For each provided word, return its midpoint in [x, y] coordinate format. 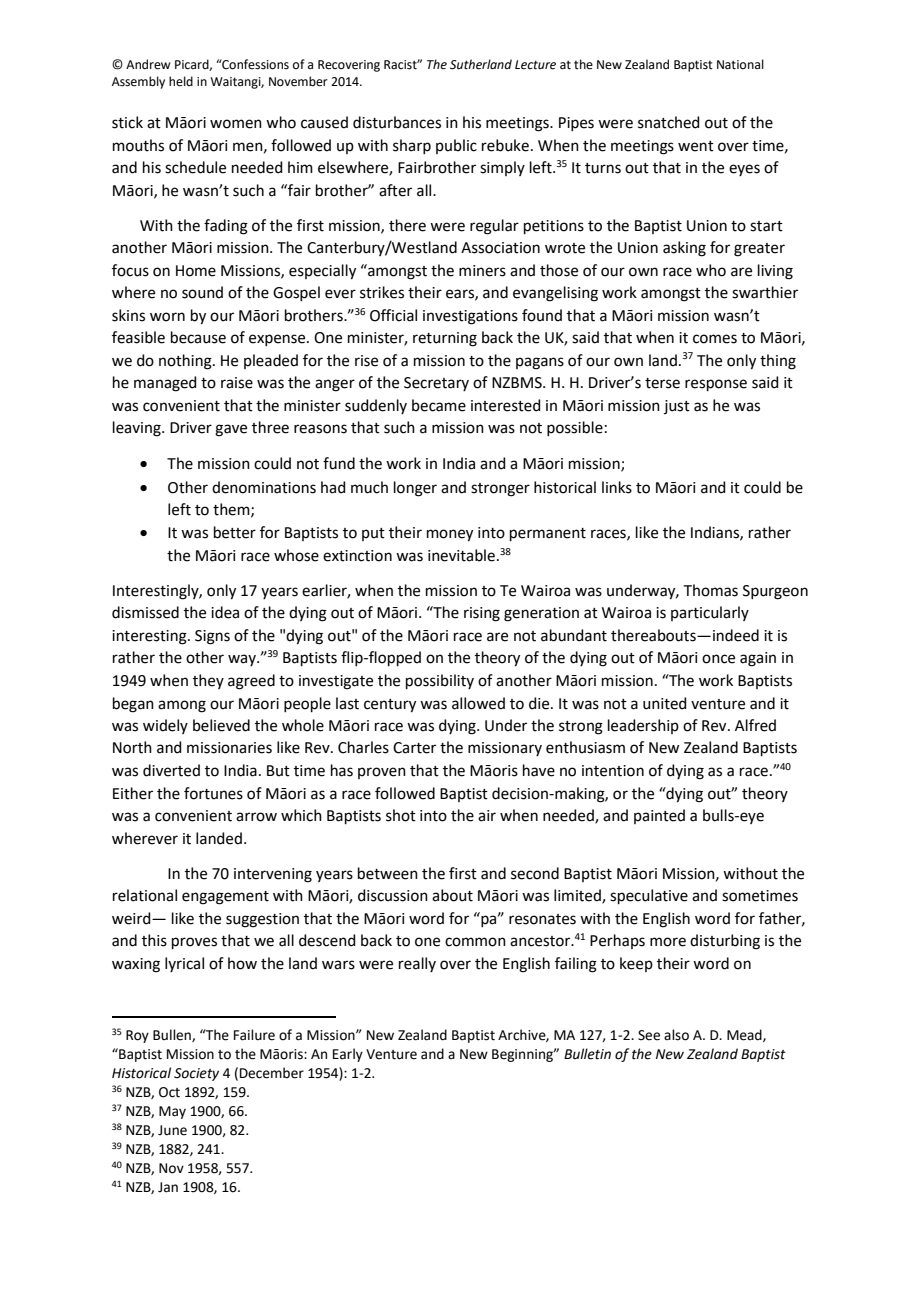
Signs [212, 637]
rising [482, 614]
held [181, 81]
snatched [669, 122]
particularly [710, 613]
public [456, 146]
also [676, 1035]
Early [348, 1055]
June [172, 1130]
